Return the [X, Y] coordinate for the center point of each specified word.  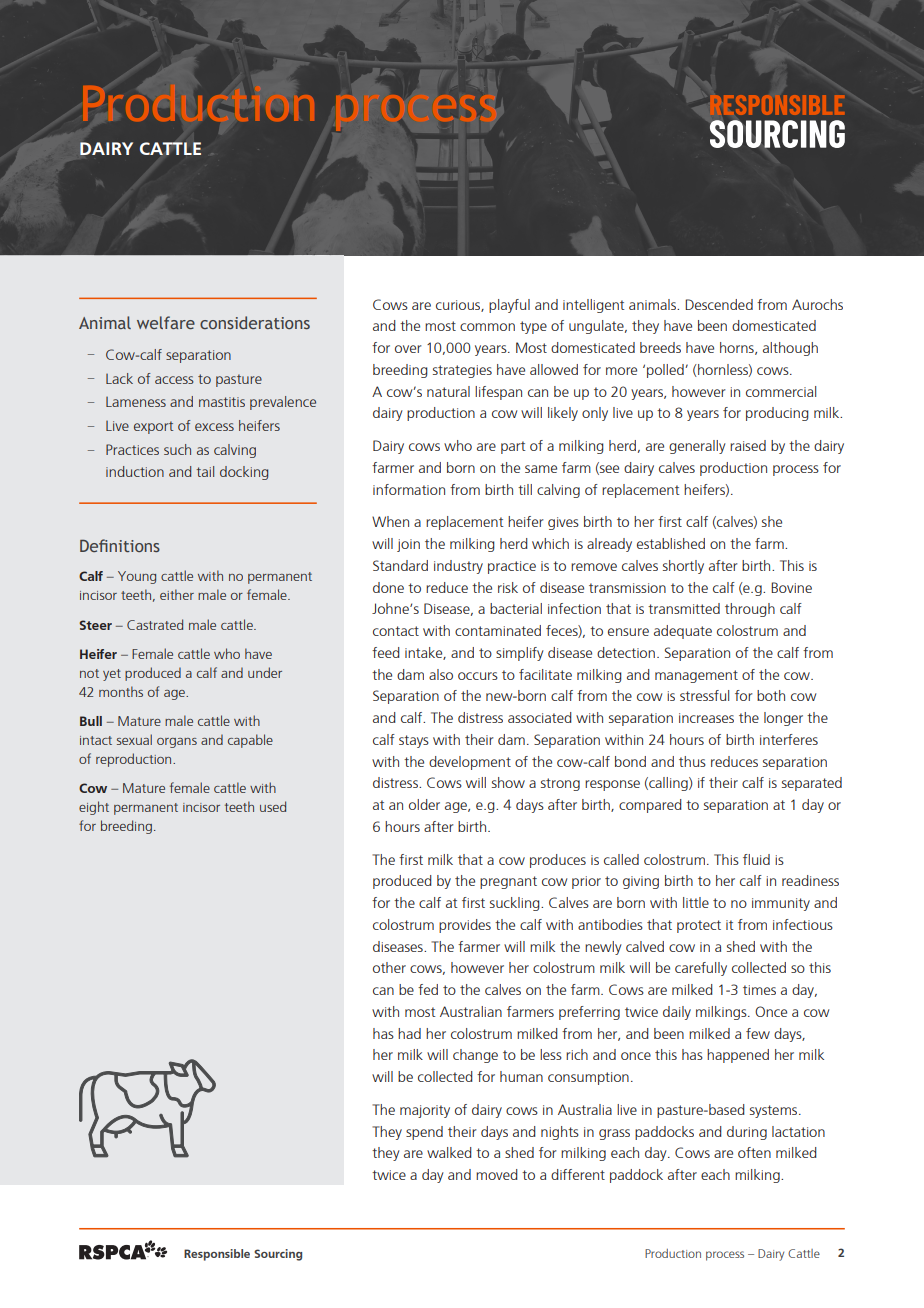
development [470, 763]
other [389, 967]
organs [177, 743]
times [759, 990]
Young [137, 577]
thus [692, 761]
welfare [166, 322]
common [487, 327]
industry [458, 567]
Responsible [217, 1255]
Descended [719, 304]
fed [428, 989]
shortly [683, 567]
